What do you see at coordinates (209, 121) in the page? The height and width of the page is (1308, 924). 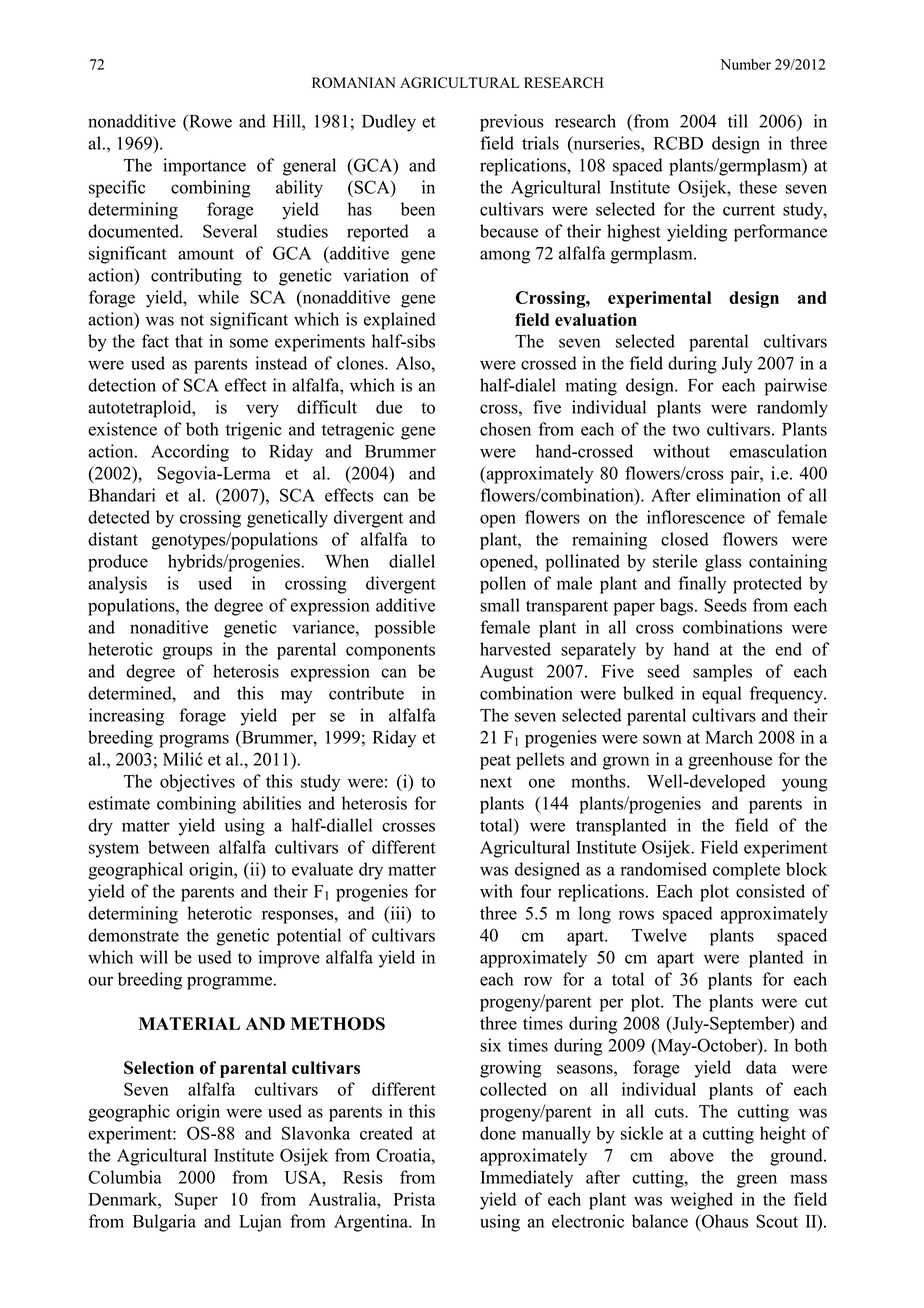 I see `Rowe` at bounding box center [209, 121].
